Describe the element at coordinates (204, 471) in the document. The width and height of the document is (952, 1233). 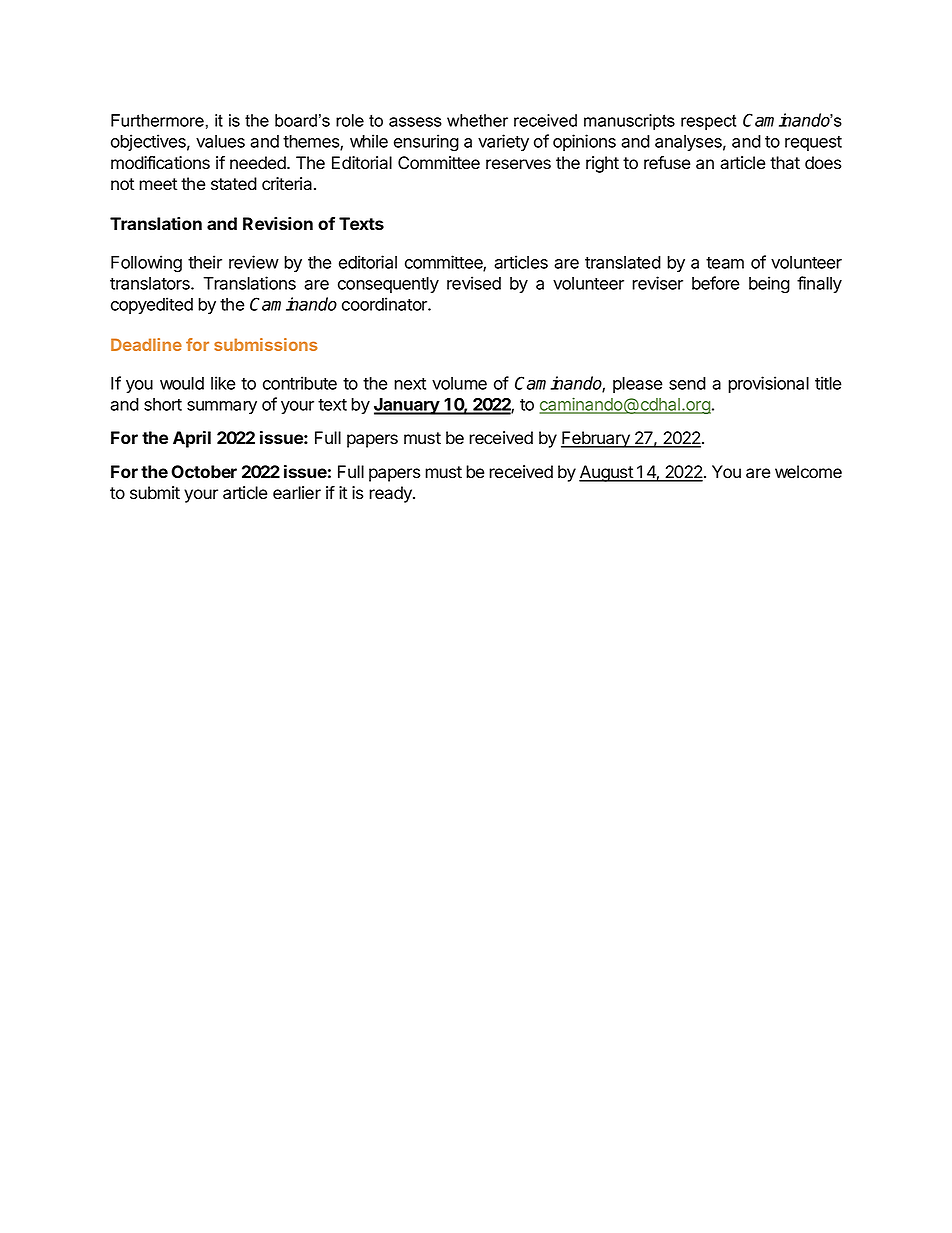
I see `October` at that location.
